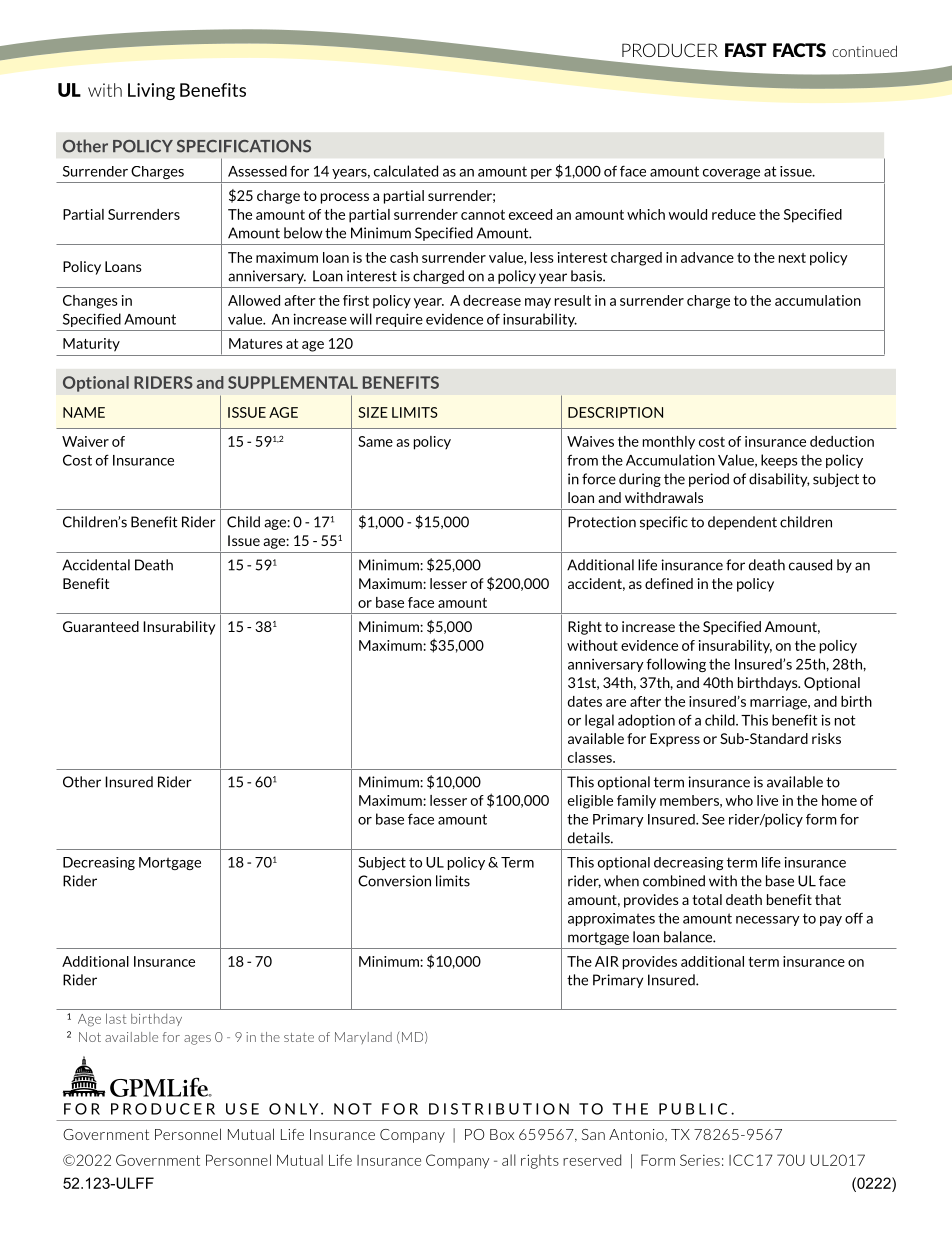 This image has height=1233, width=952. I want to click on Guaranteed, so click(101, 626).
